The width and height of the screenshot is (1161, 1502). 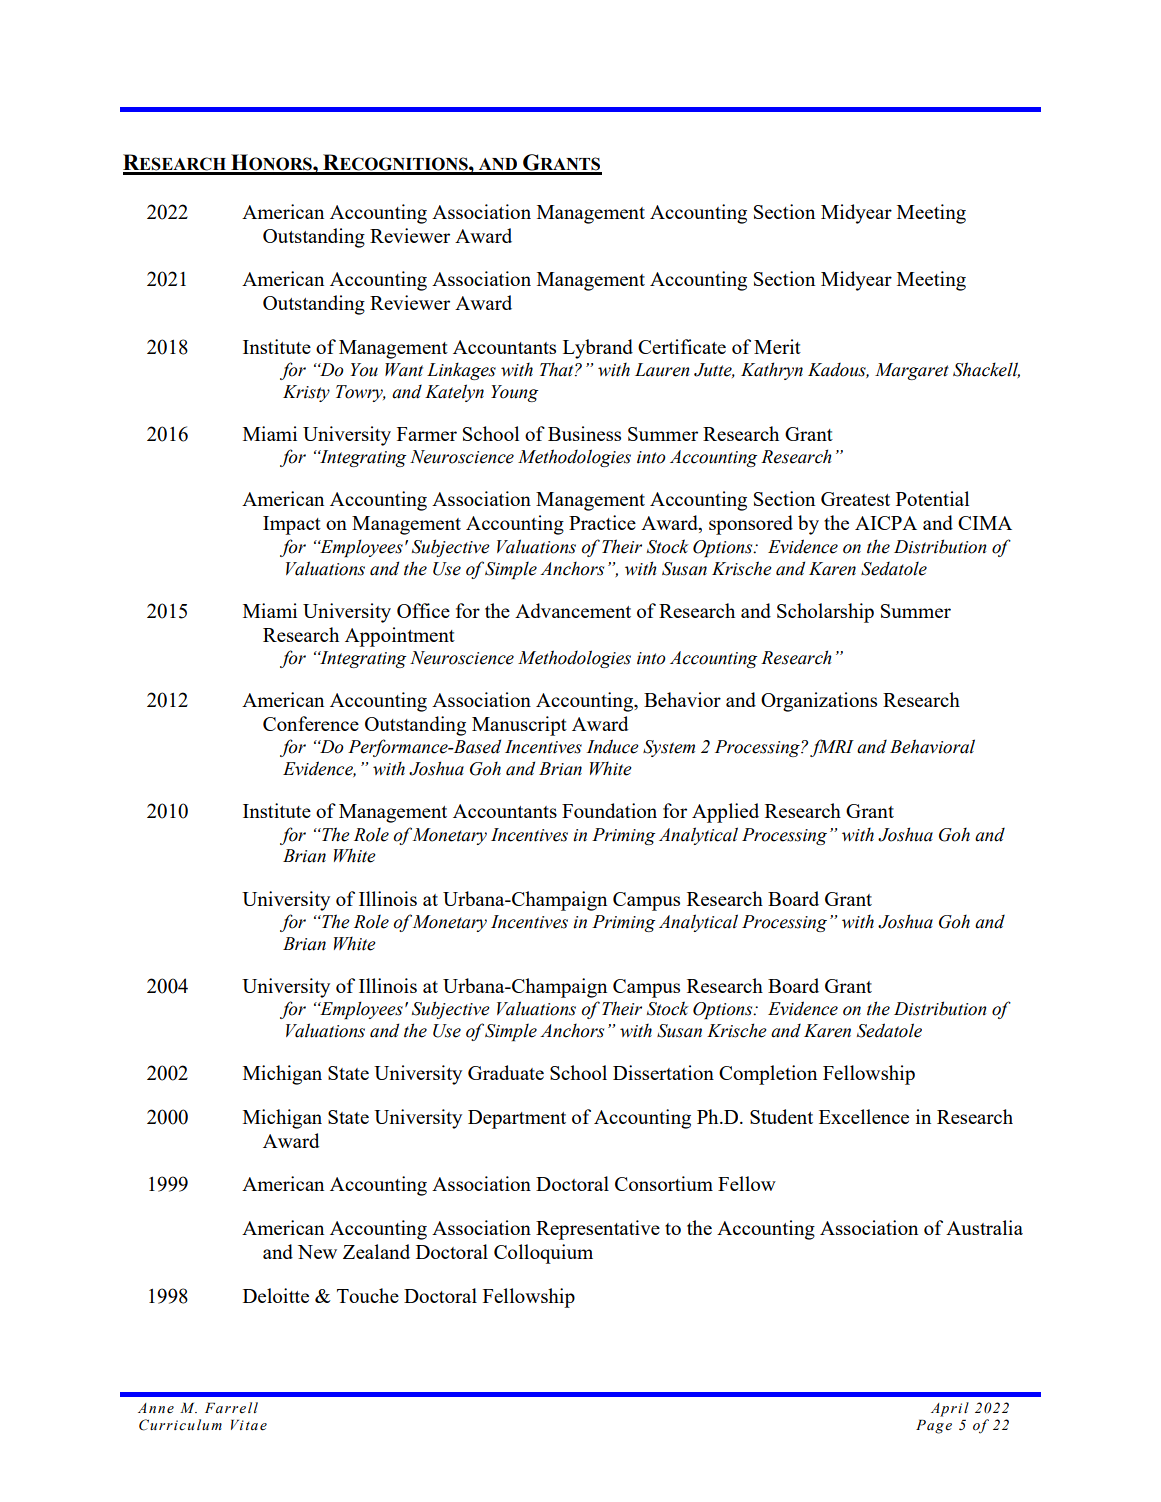 What do you see at coordinates (231, 1407) in the screenshot?
I see `Farrell` at bounding box center [231, 1407].
